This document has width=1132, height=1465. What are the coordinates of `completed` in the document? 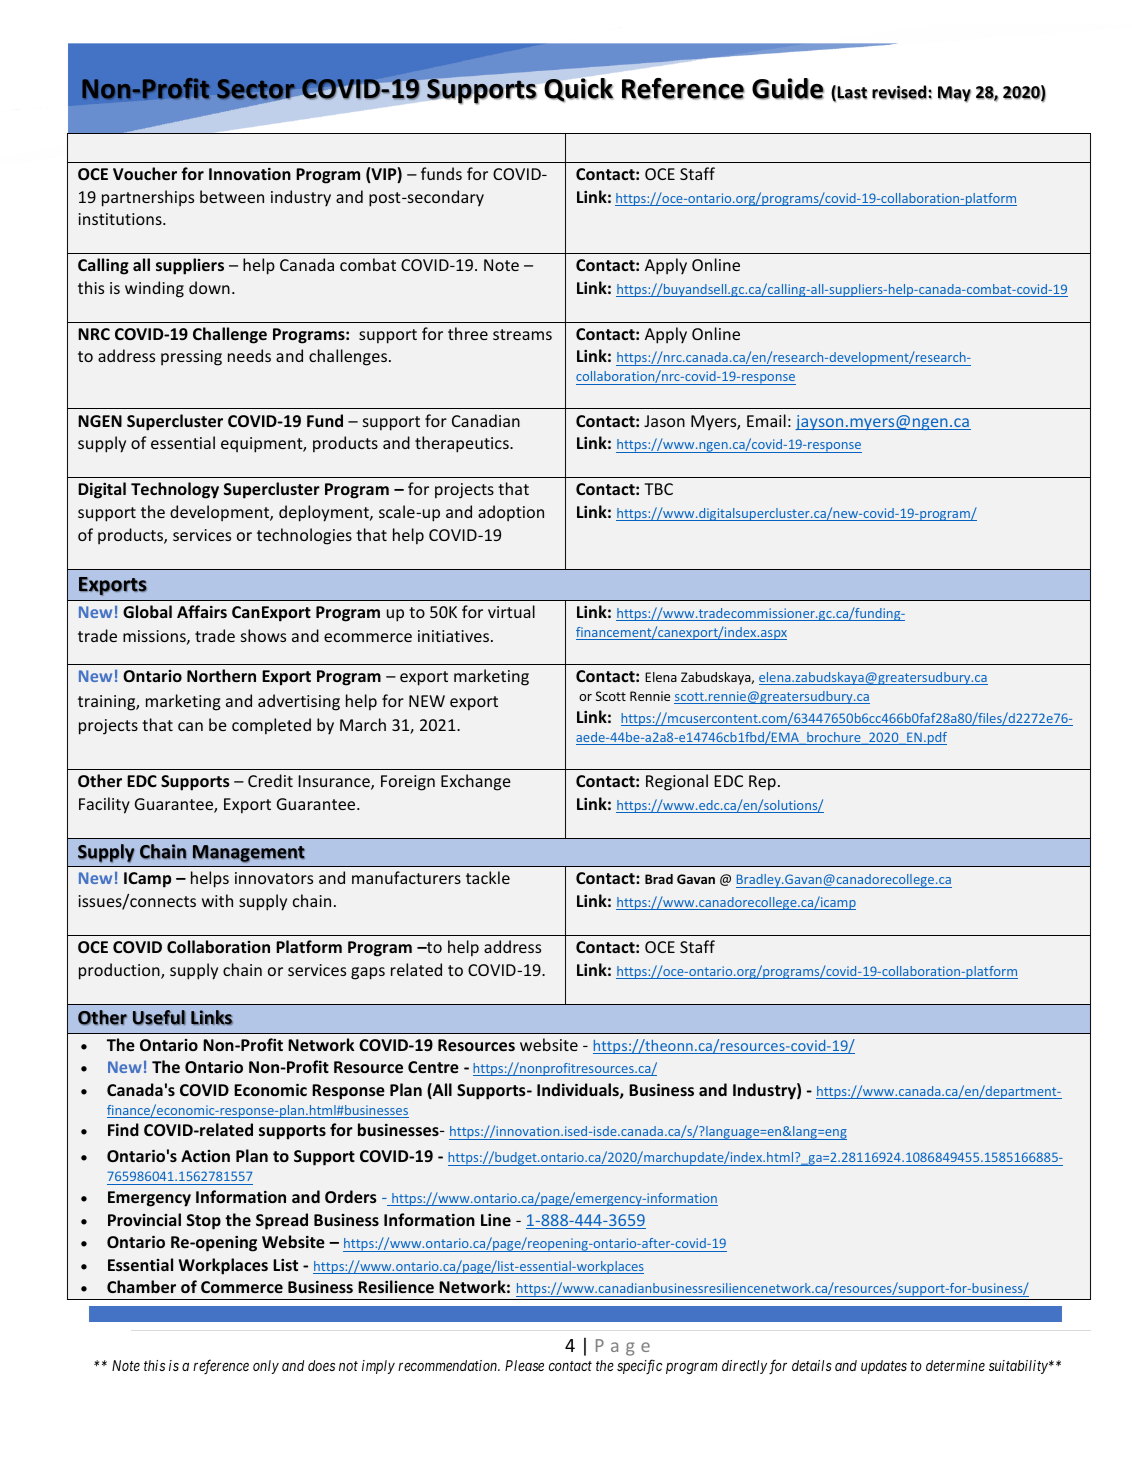 It's located at (271, 726).
